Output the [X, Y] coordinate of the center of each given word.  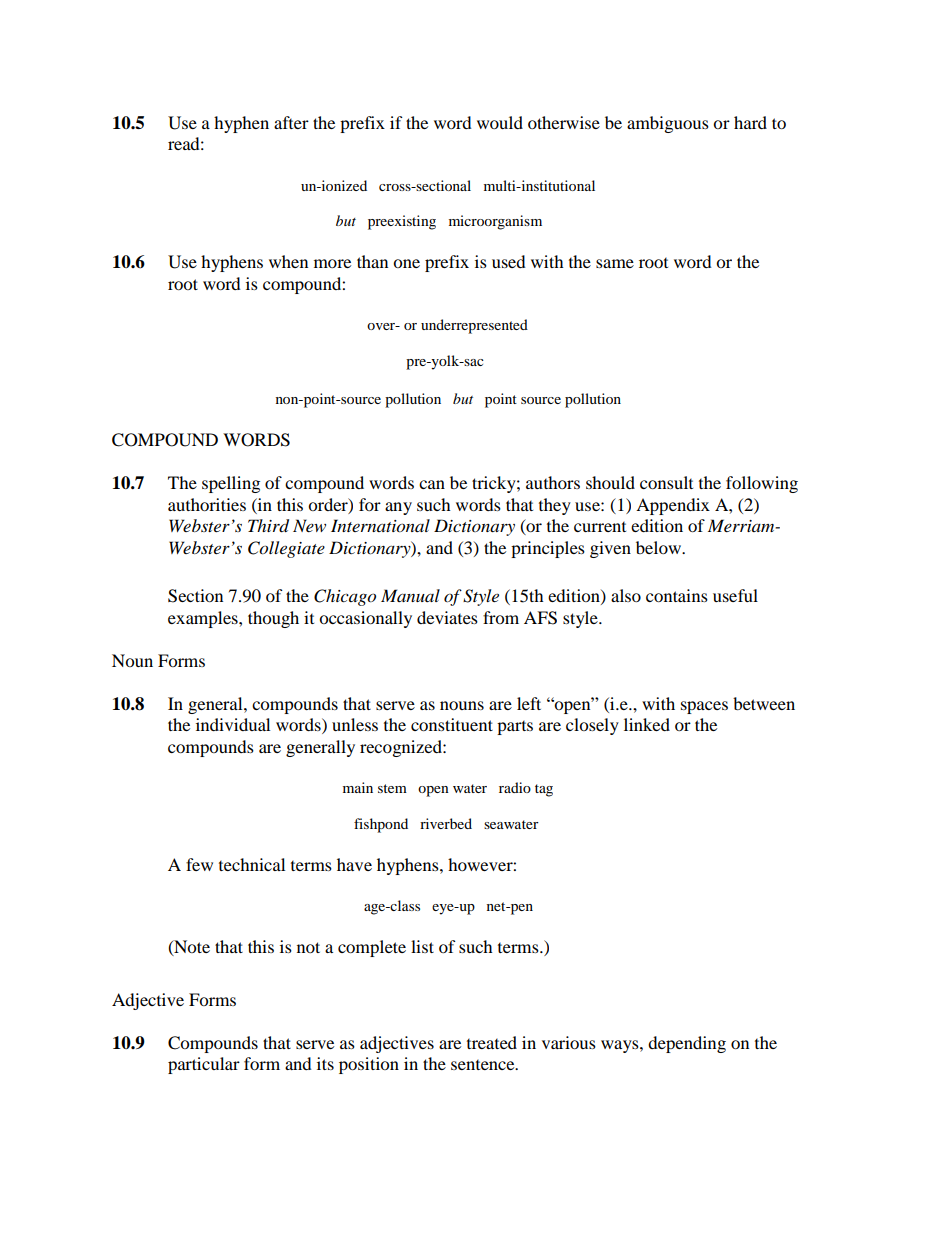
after [291, 122]
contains [677, 595]
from [501, 617]
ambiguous [668, 124]
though [273, 619]
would [500, 122]
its [325, 1063]
